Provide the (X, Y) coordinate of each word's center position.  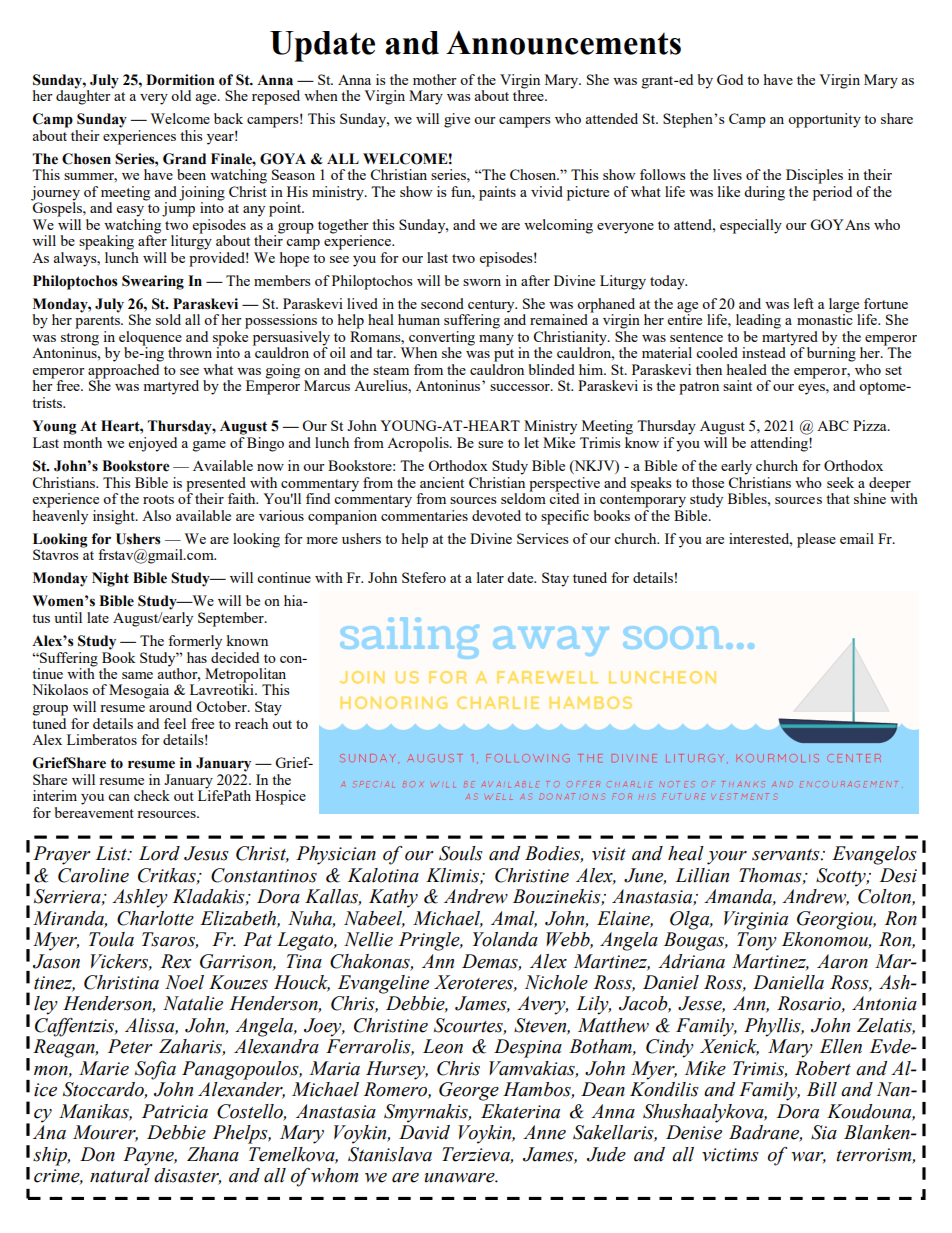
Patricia (175, 1111)
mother (435, 79)
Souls (461, 853)
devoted (496, 515)
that (838, 498)
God (730, 79)
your (727, 858)
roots (158, 499)
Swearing (153, 282)
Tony (757, 941)
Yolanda (505, 939)
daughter (84, 96)
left (804, 303)
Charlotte (155, 918)
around (170, 706)
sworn (482, 282)
